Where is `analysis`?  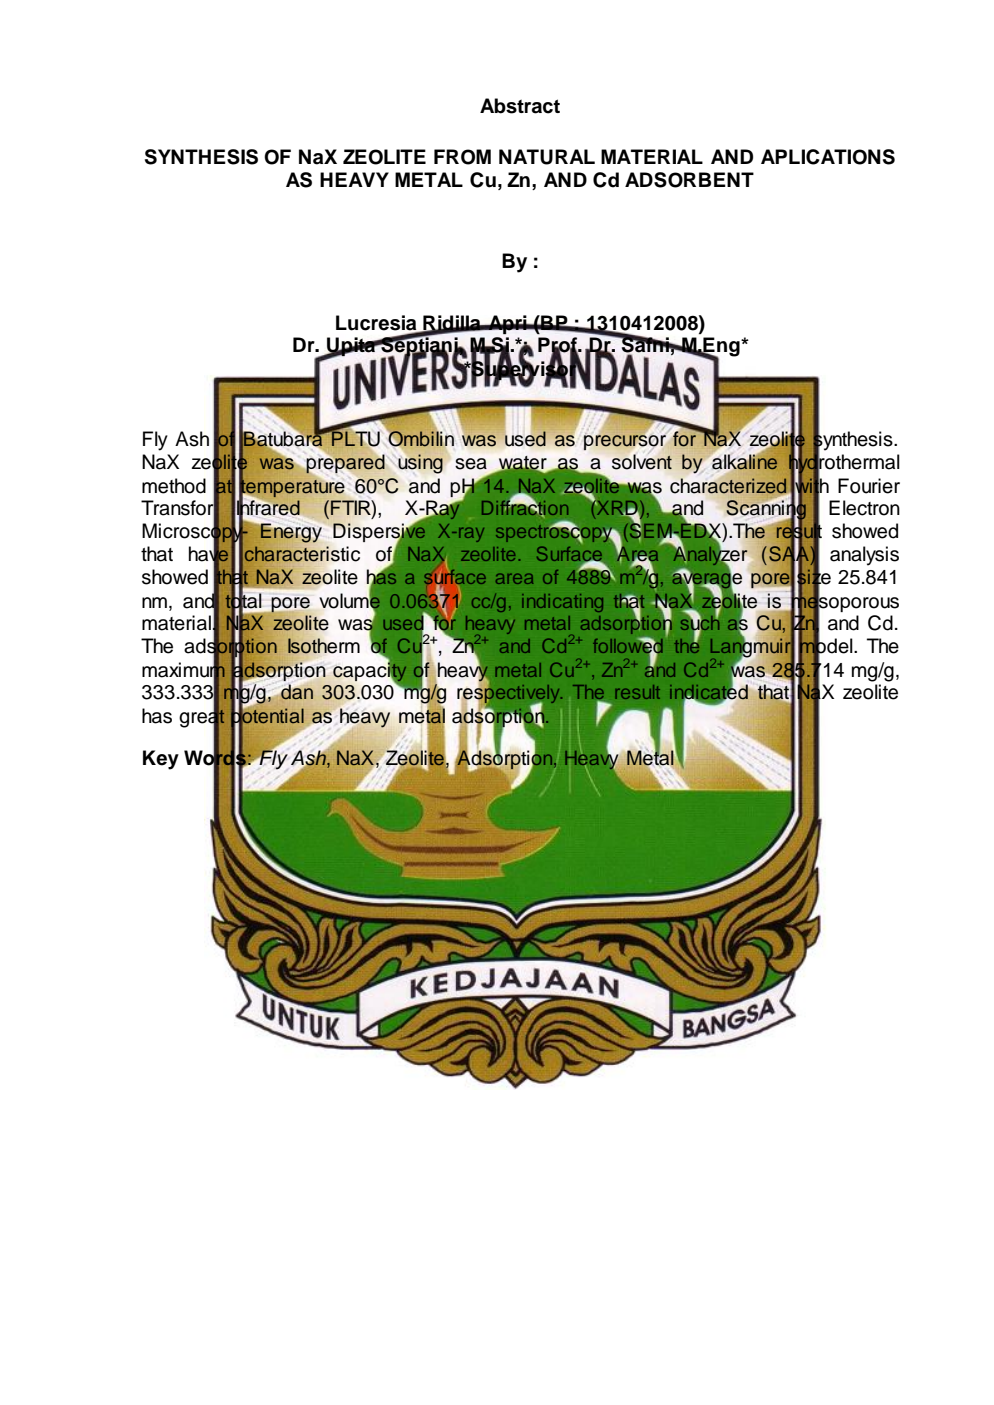
analysis is located at coordinates (864, 556).
